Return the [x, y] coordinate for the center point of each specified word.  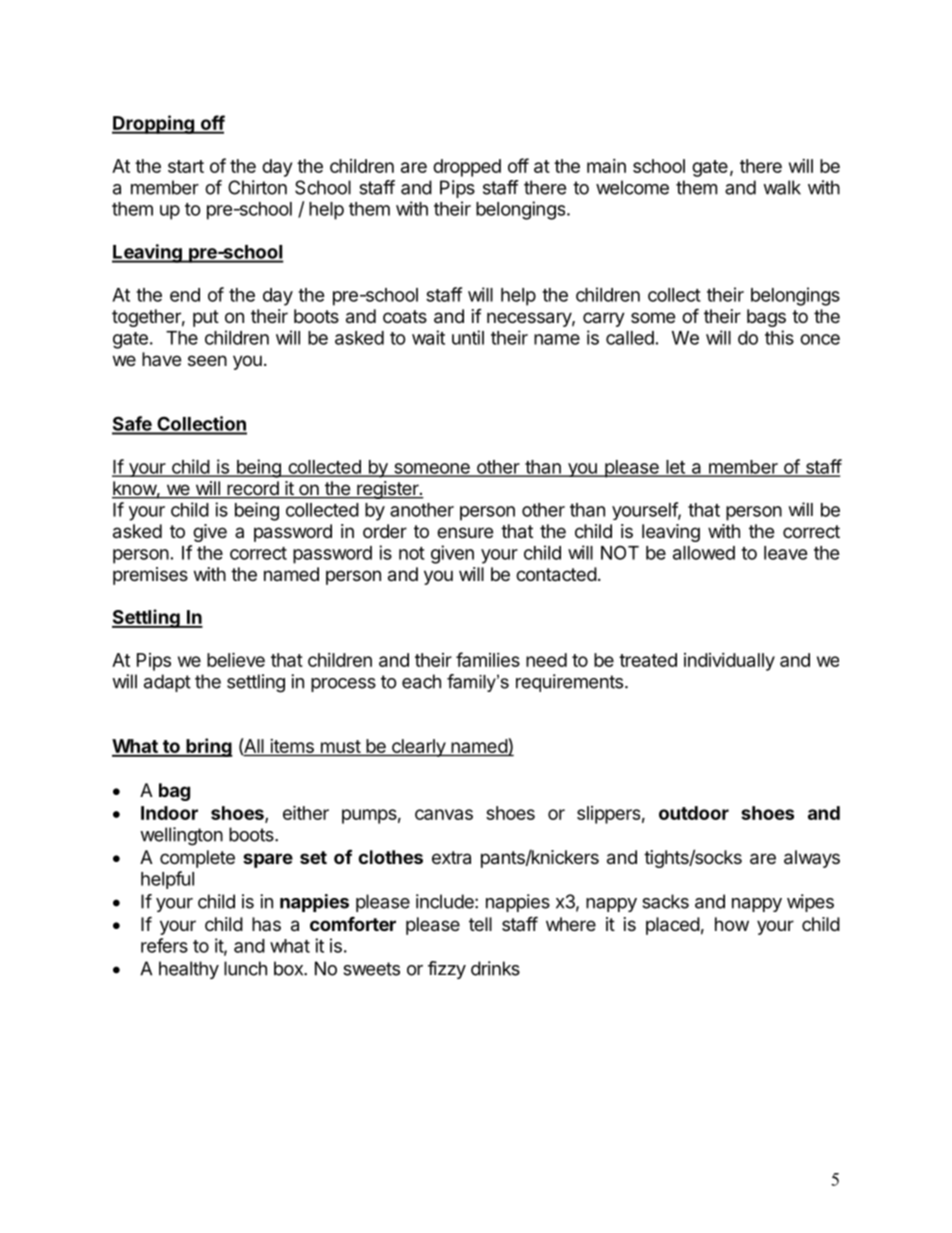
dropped [467, 168]
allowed [704, 553]
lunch [245, 968]
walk [782, 187]
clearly [418, 748]
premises [150, 576]
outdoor [694, 813]
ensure [465, 532]
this [779, 337]
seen [207, 360]
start [186, 166]
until [468, 337]
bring [208, 747]
